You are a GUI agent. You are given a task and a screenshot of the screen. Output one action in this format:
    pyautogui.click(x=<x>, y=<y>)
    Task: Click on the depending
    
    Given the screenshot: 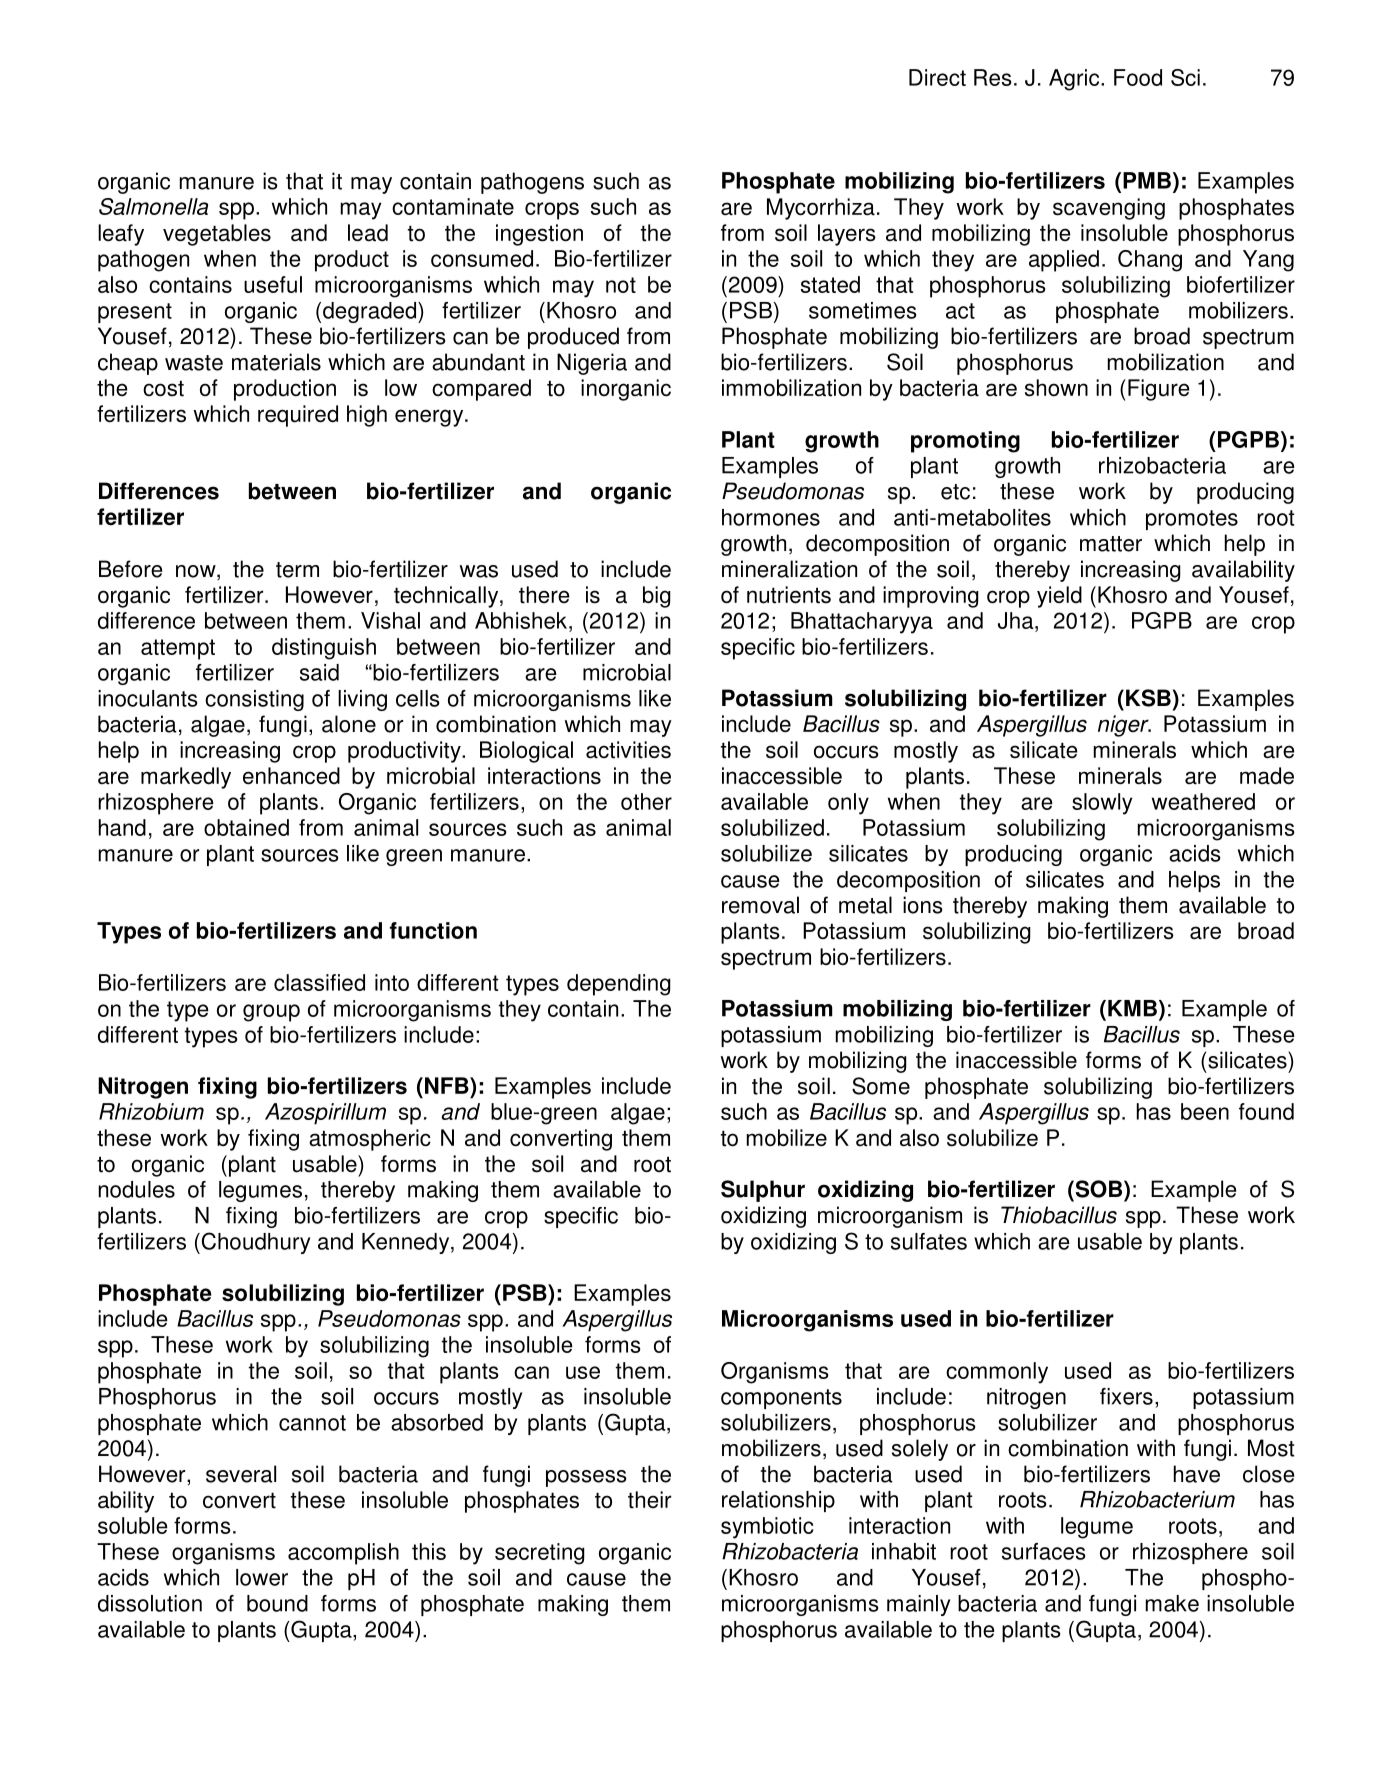 What is the action you would take?
    pyautogui.click(x=619, y=985)
